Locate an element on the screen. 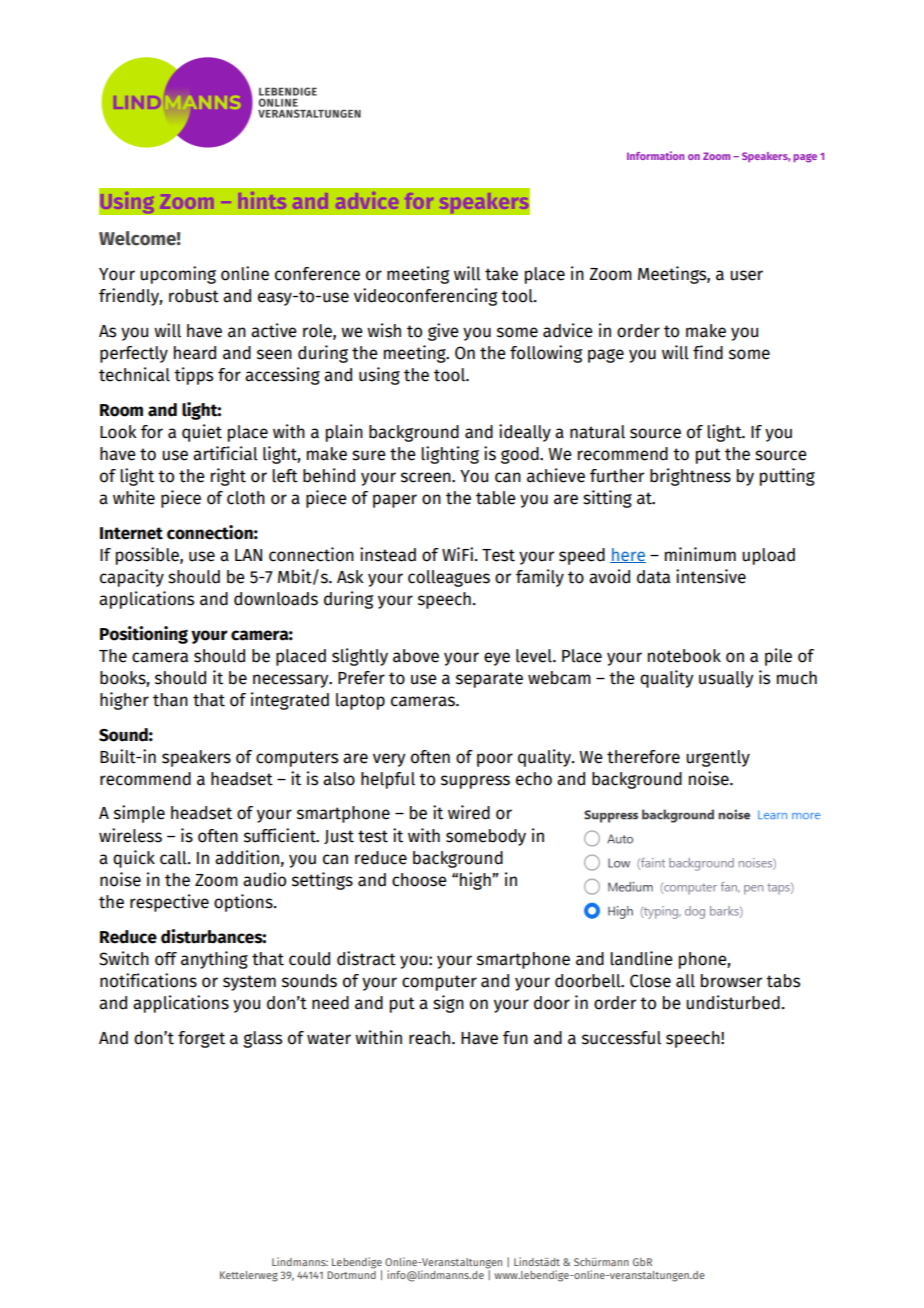  forget is located at coordinates (201, 1039).
